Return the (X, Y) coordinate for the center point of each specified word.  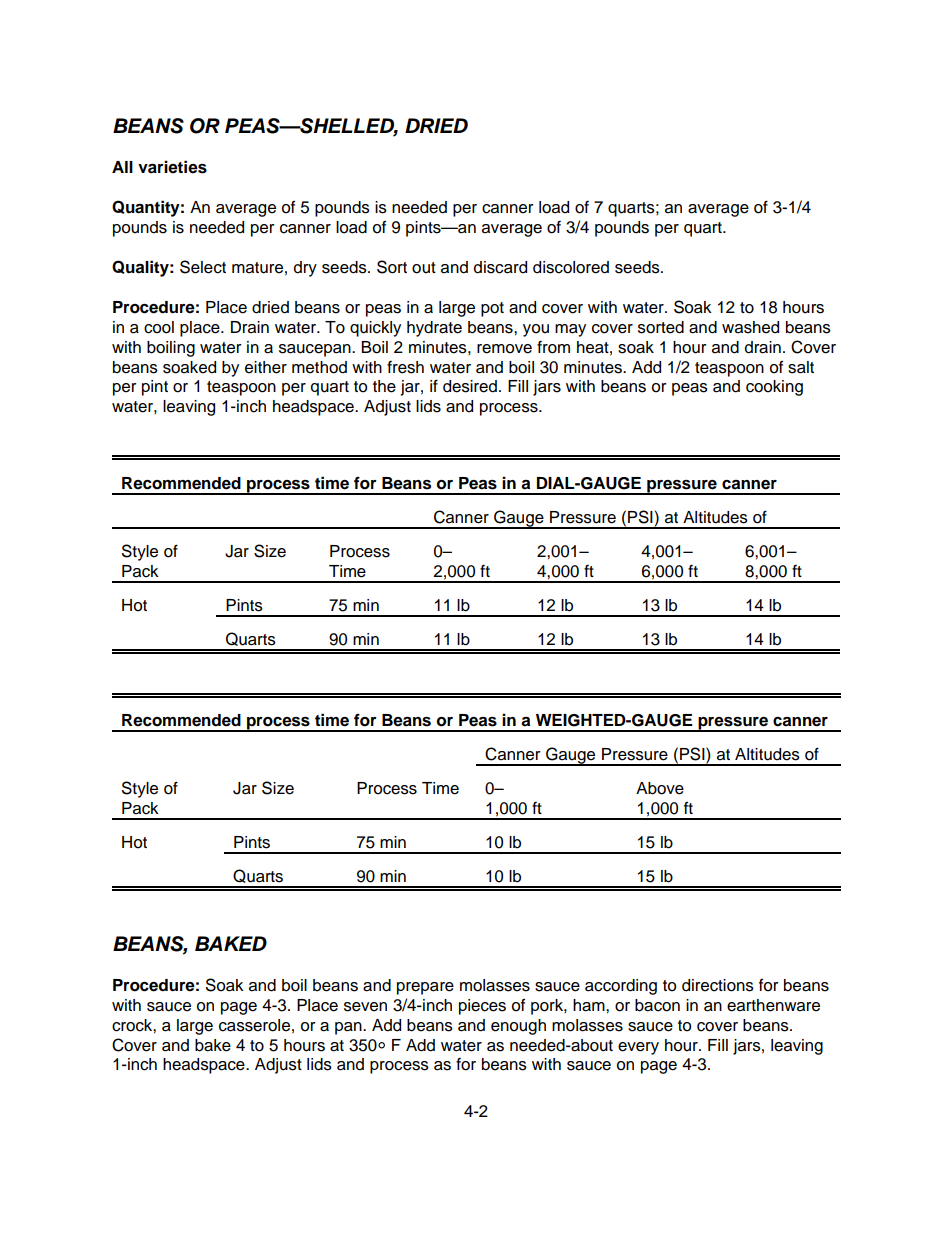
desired (470, 386)
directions (718, 985)
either (266, 367)
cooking (774, 388)
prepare (425, 988)
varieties (172, 167)
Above (660, 788)
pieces (482, 1007)
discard (500, 267)
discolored (571, 267)
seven (365, 1007)
